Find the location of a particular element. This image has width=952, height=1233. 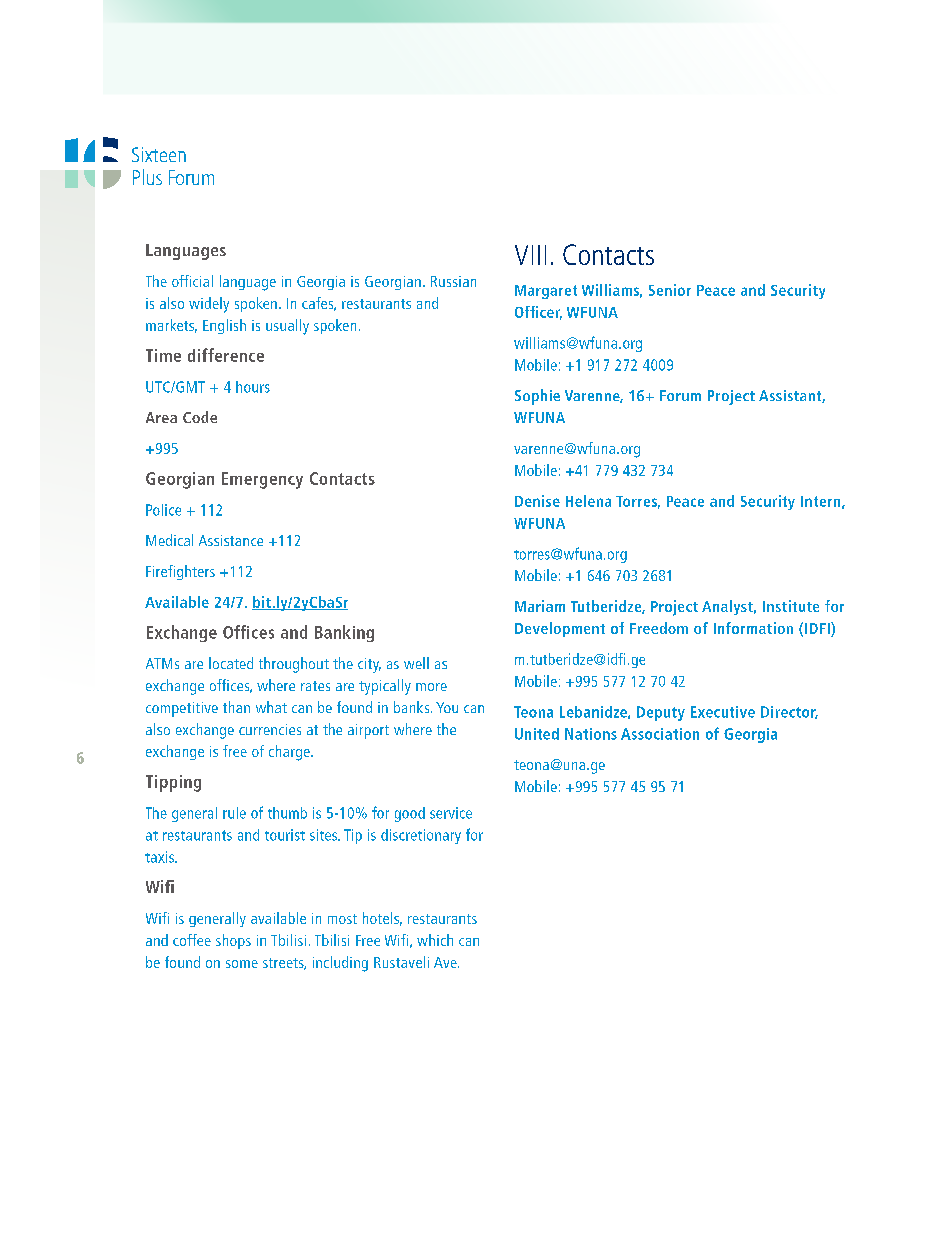

Denise is located at coordinates (537, 501).
